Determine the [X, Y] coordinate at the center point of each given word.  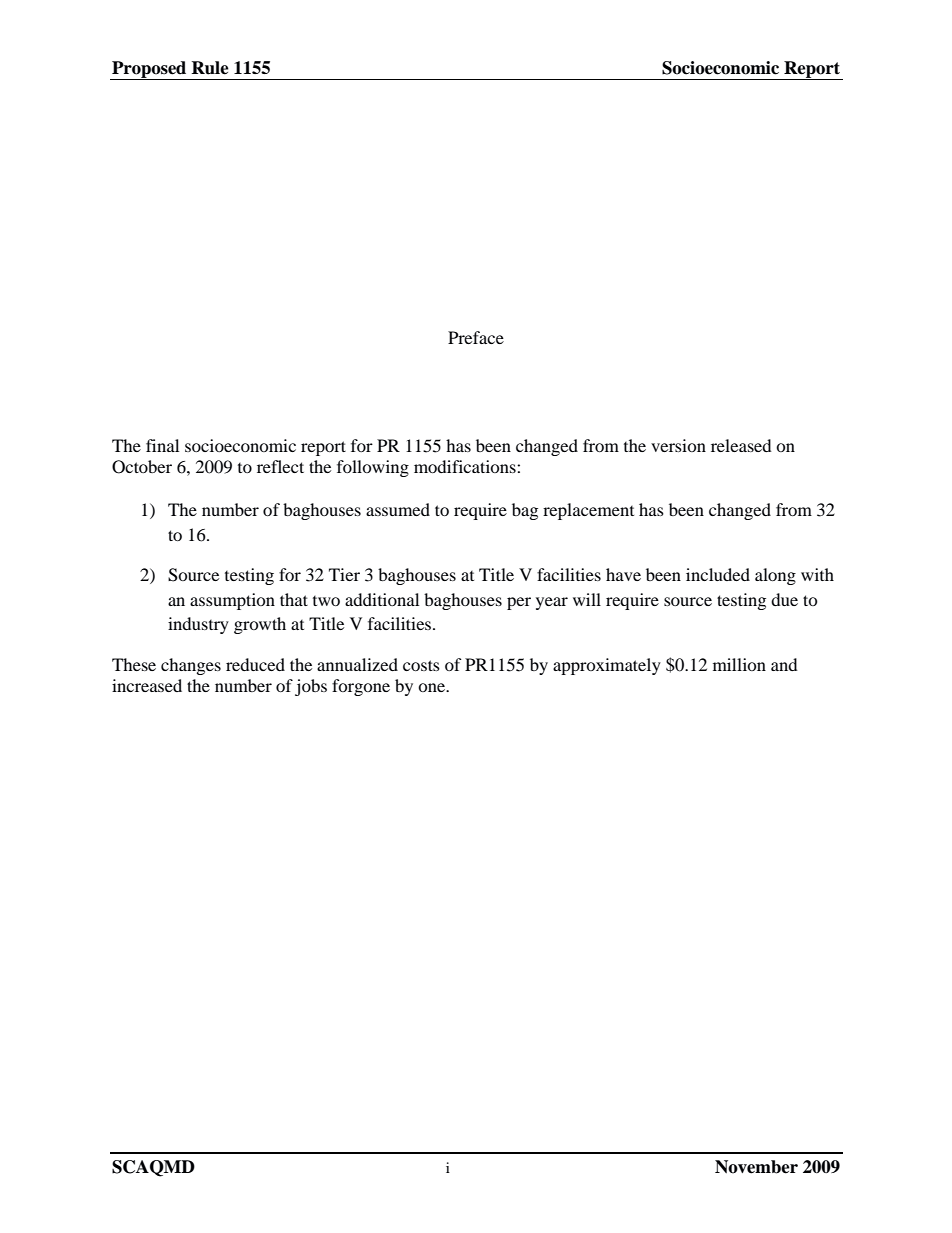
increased [147, 685]
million [739, 664]
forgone [361, 687]
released [741, 445]
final [162, 445]
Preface [476, 337]
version [678, 445]
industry [198, 625]
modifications [466, 466]
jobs [311, 687]
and [784, 664]
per [519, 603]
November [756, 1167]
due [784, 599]
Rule [210, 68]
